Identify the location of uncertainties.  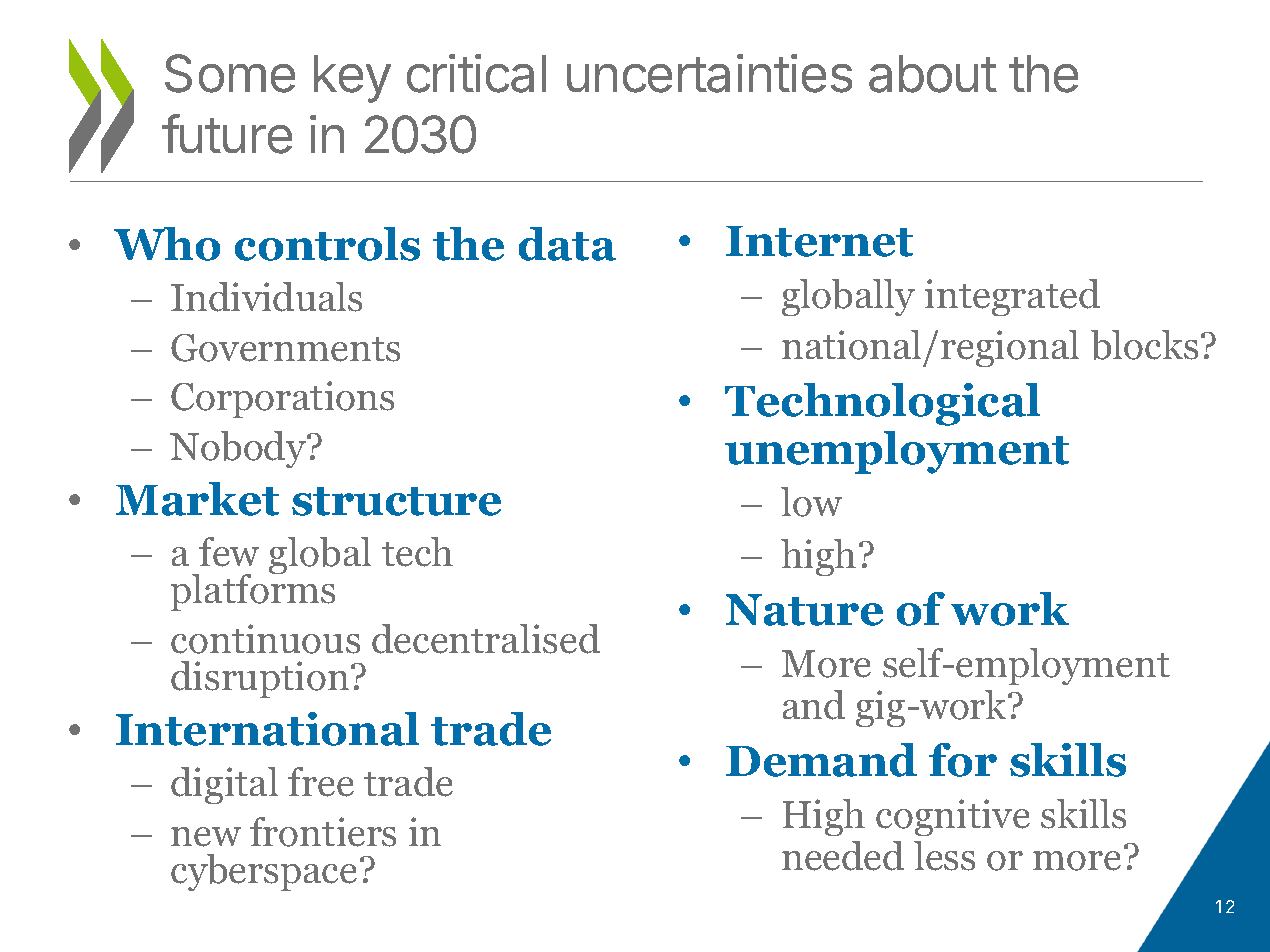
(709, 73).
